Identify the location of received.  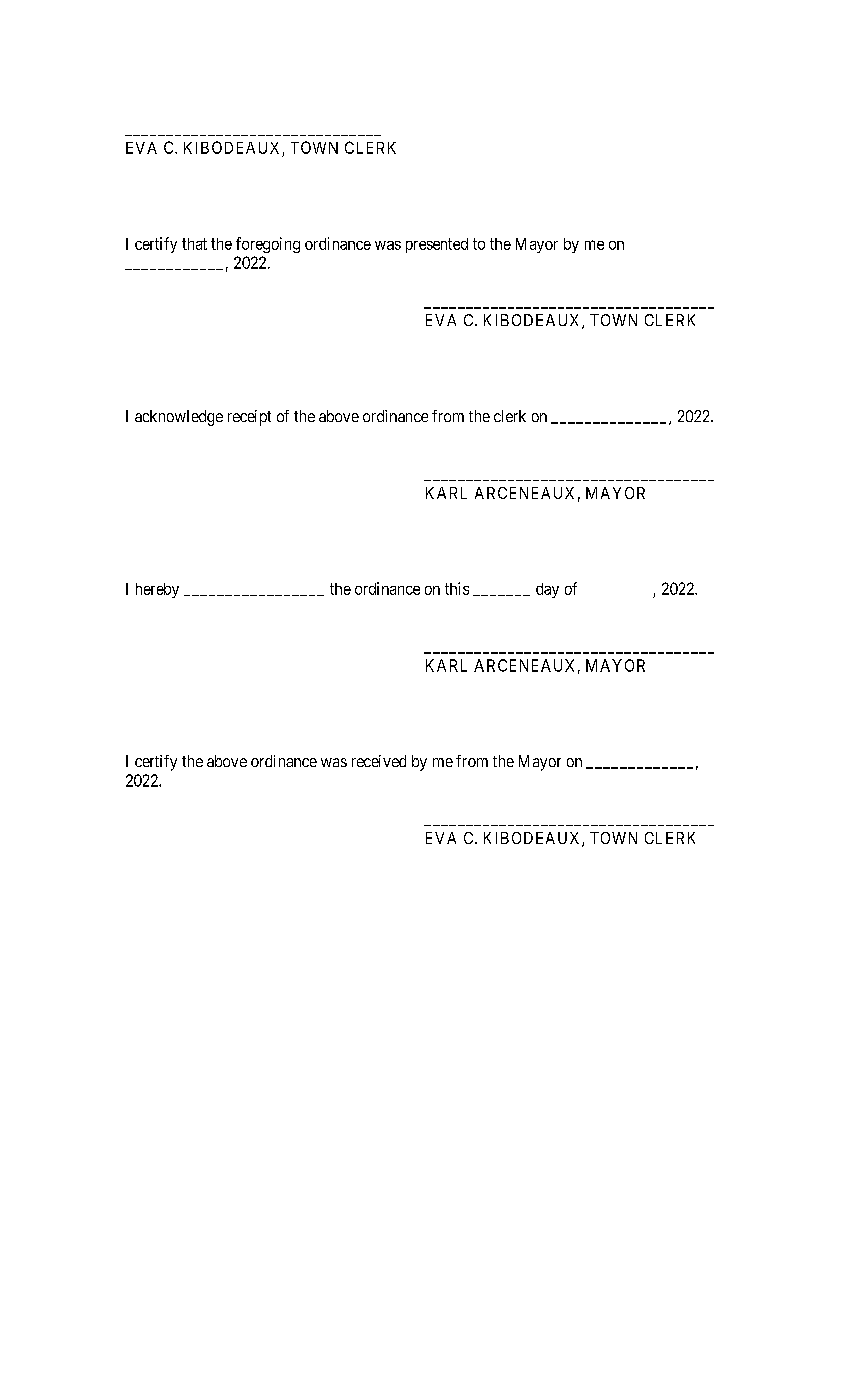
(379, 761).
